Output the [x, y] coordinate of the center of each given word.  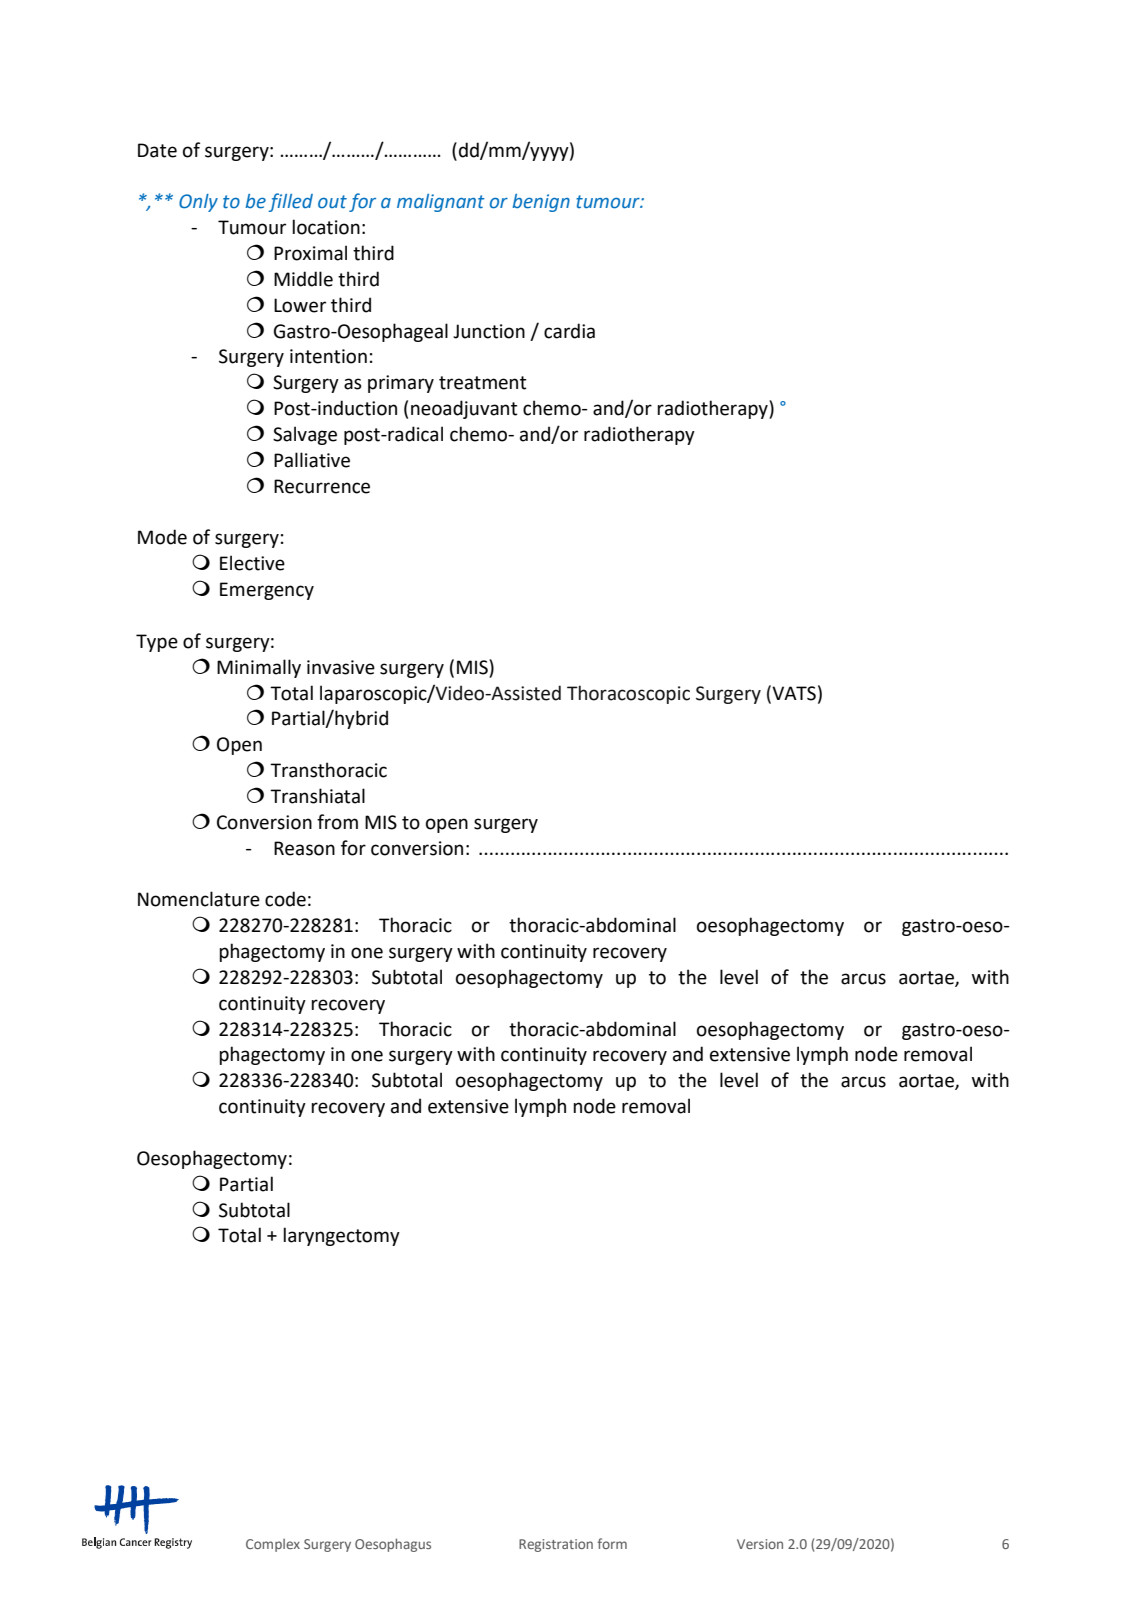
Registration [556, 1545]
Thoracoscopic [628, 694]
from [337, 822]
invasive [341, 667]
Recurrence [322, 486]
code [285, 899]
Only [198, 203]
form [612, 1543]
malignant [441, 203]
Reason [304, 848]
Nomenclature [199, 899]
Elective [252, 563]
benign [541, 203]
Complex [273, 1545]
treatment [482, 383]
